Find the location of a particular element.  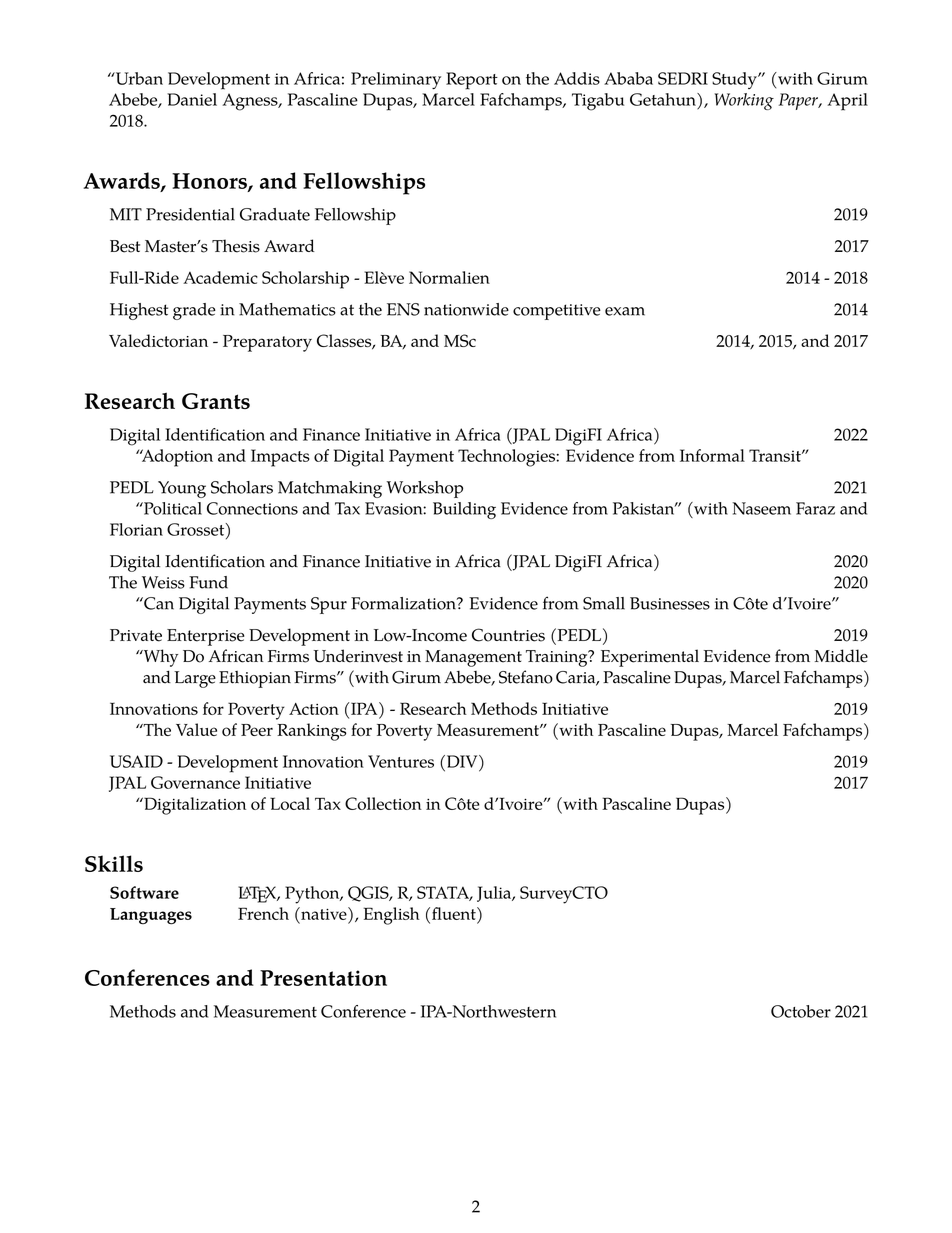

fluent is located at coordinates (455, 913).
